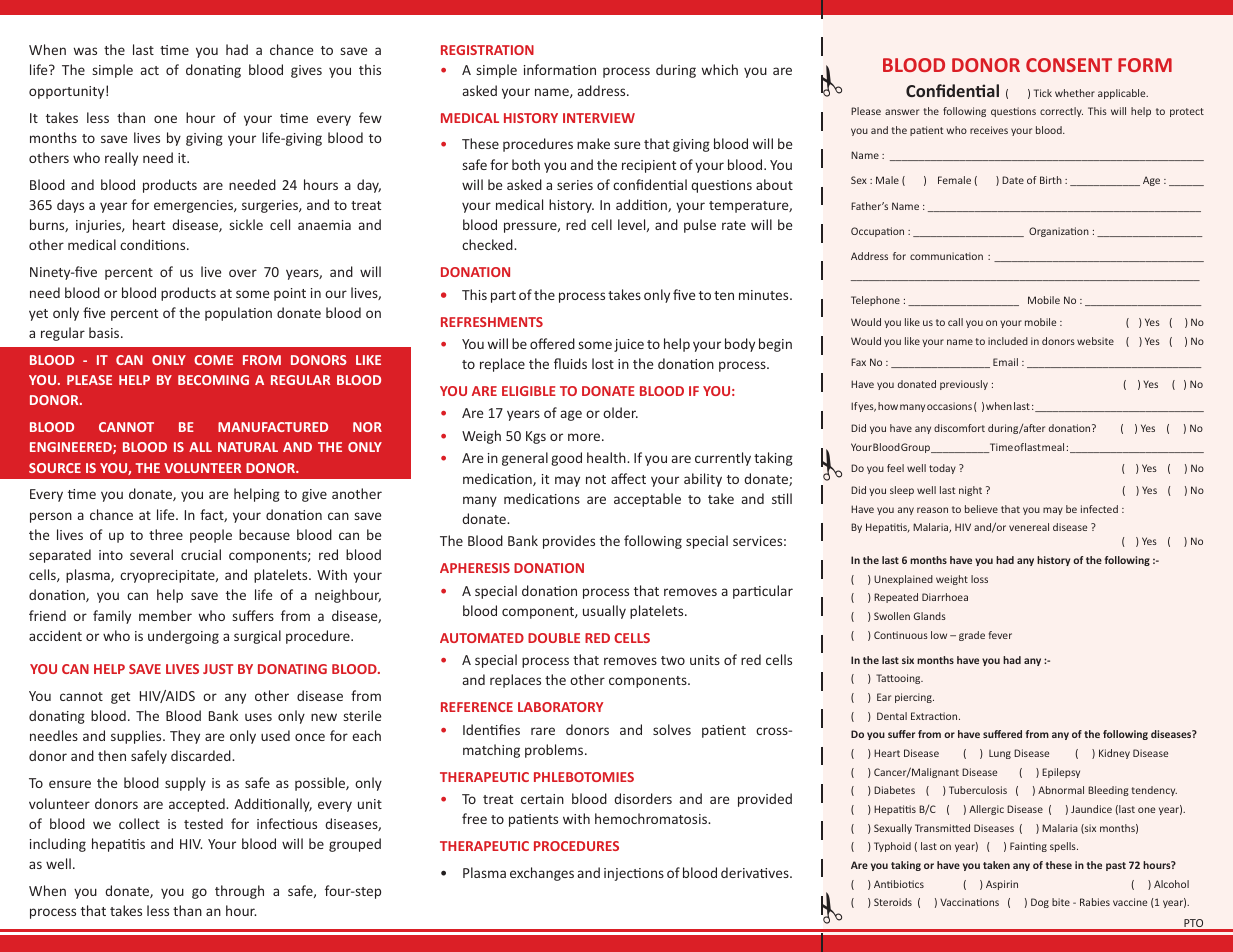  I want to click on JUST, so click(218, 669).
